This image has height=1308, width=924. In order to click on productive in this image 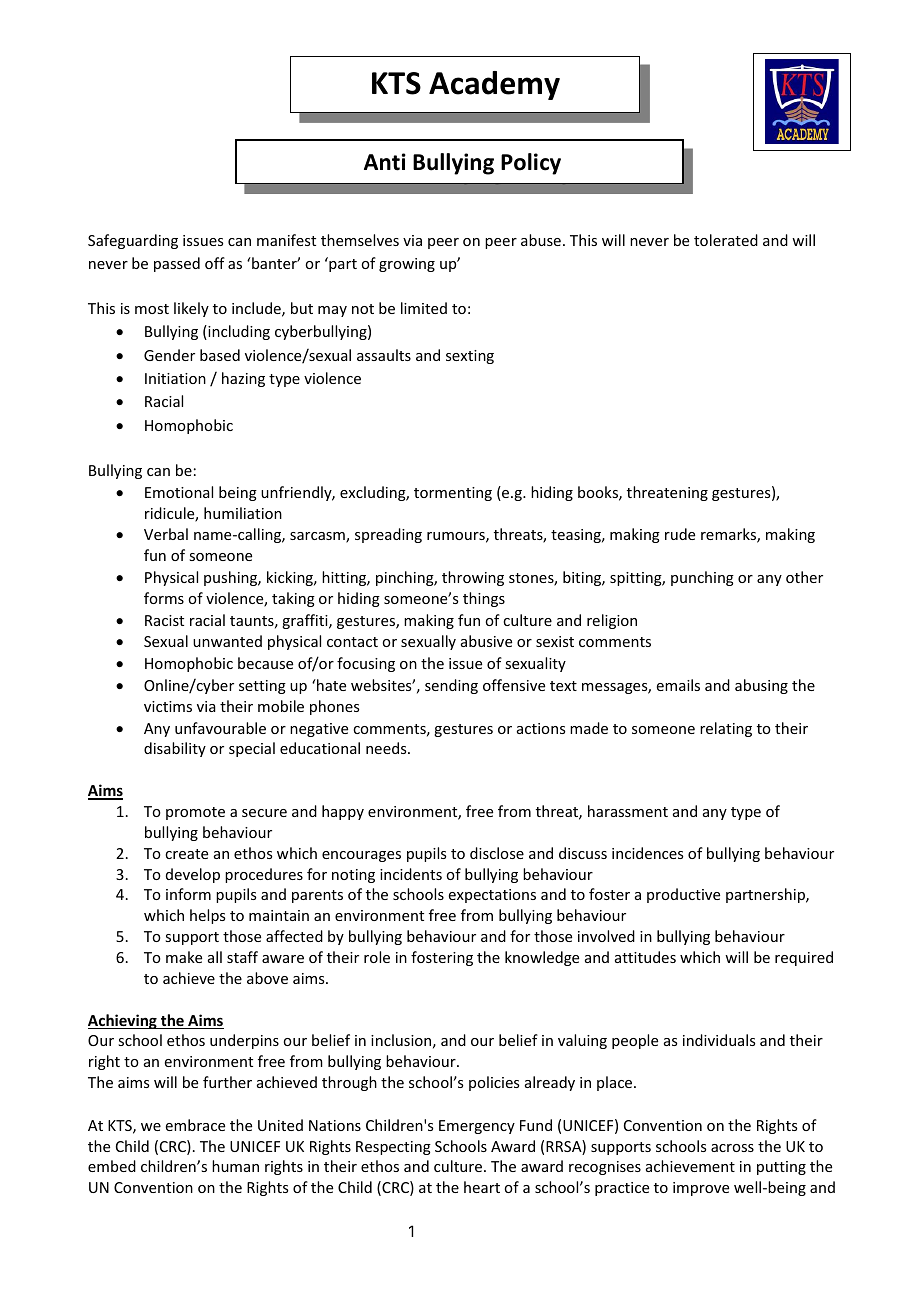, I will do `click(683, 895)`.
